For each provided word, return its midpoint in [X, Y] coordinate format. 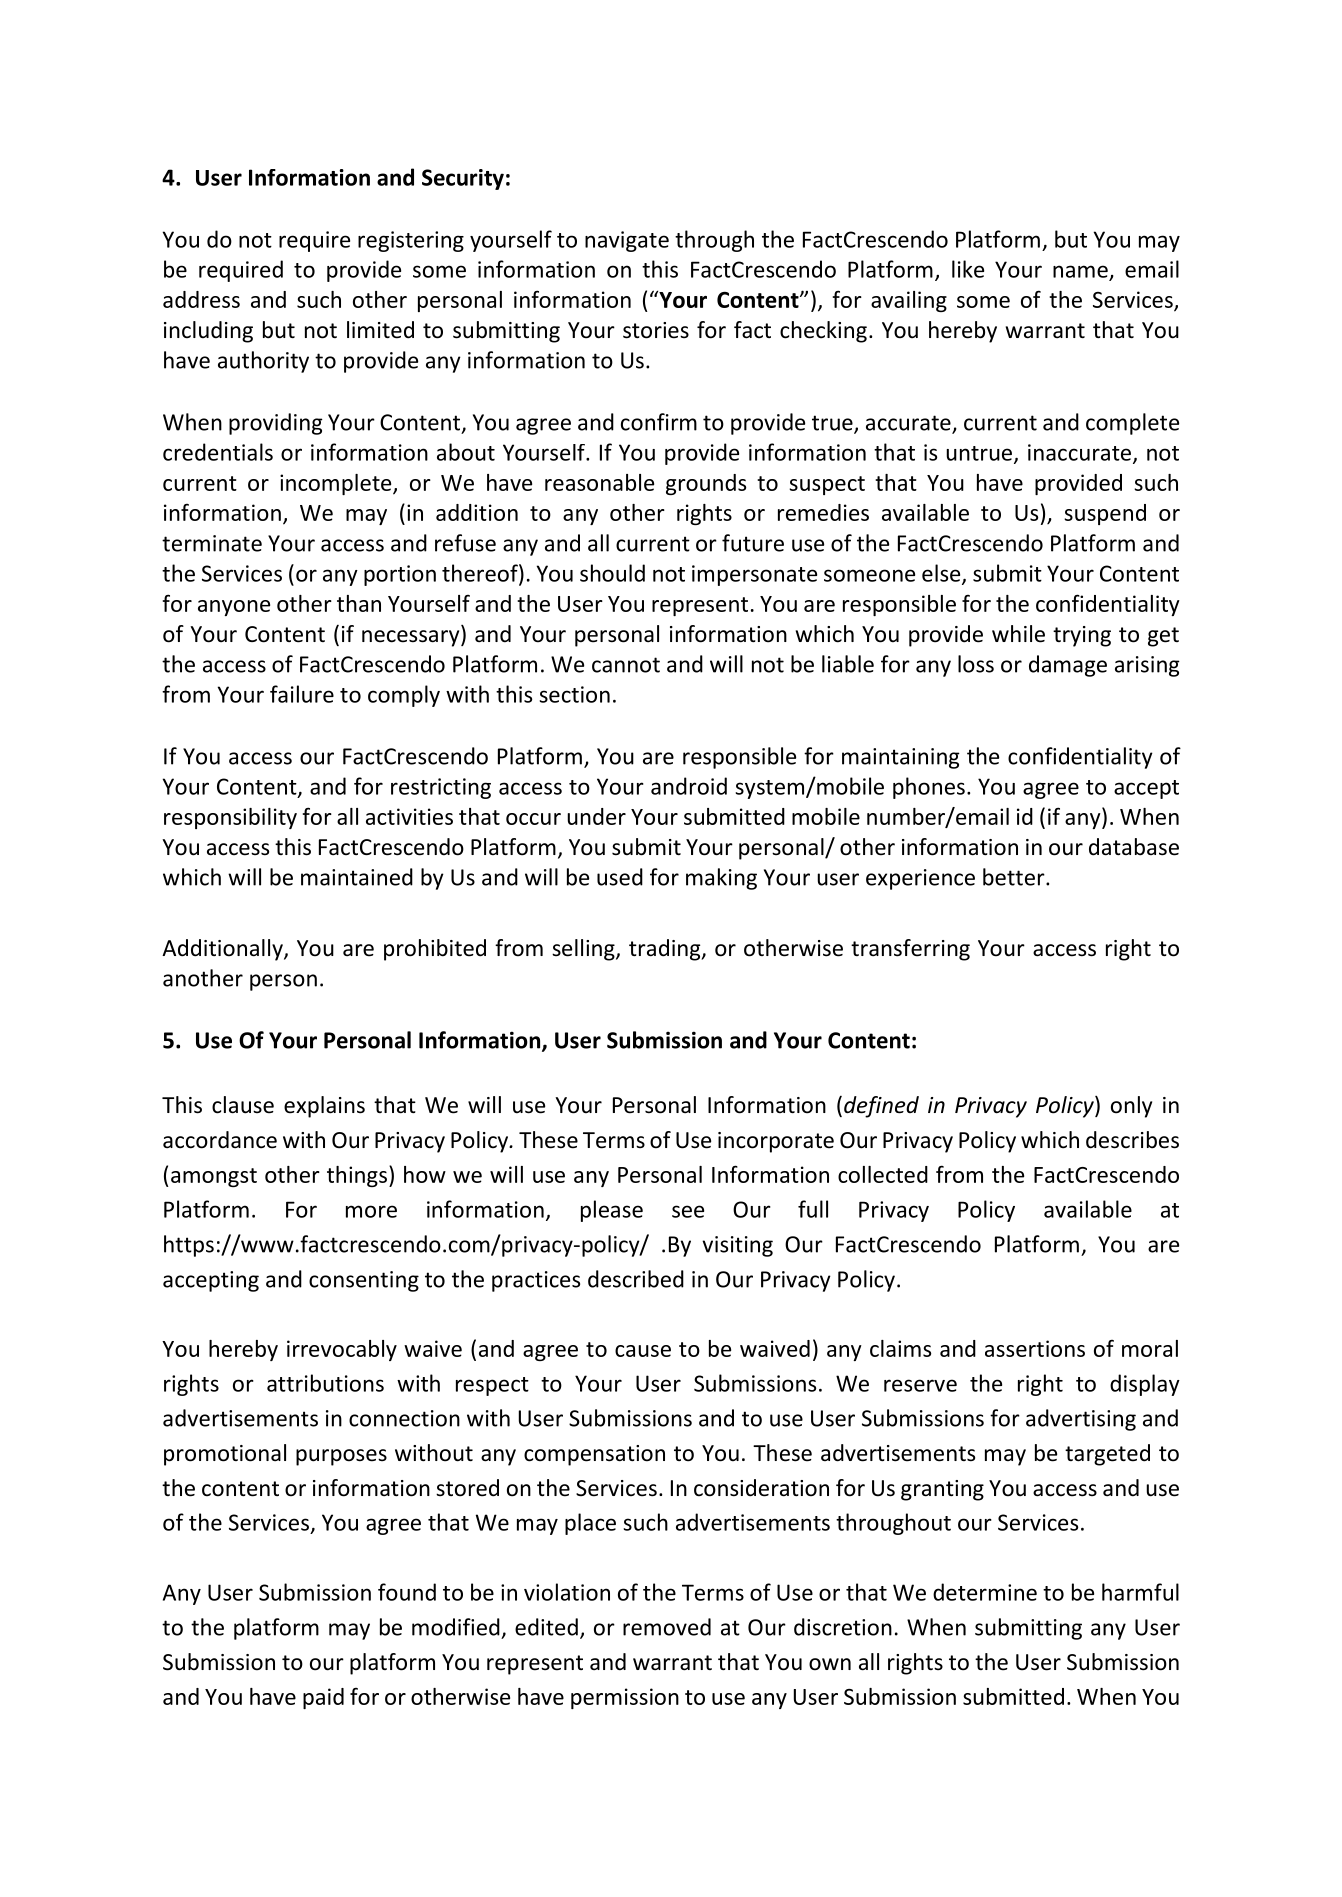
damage [1068, 666]
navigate [627, 241]
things [357, 1176]
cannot [626, 665]
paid [323, 1698]
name [1080, 271]
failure [302, 694]
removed [667, 1627]
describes [1132, 1140]
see [688, 1211]
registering [411, 241]
